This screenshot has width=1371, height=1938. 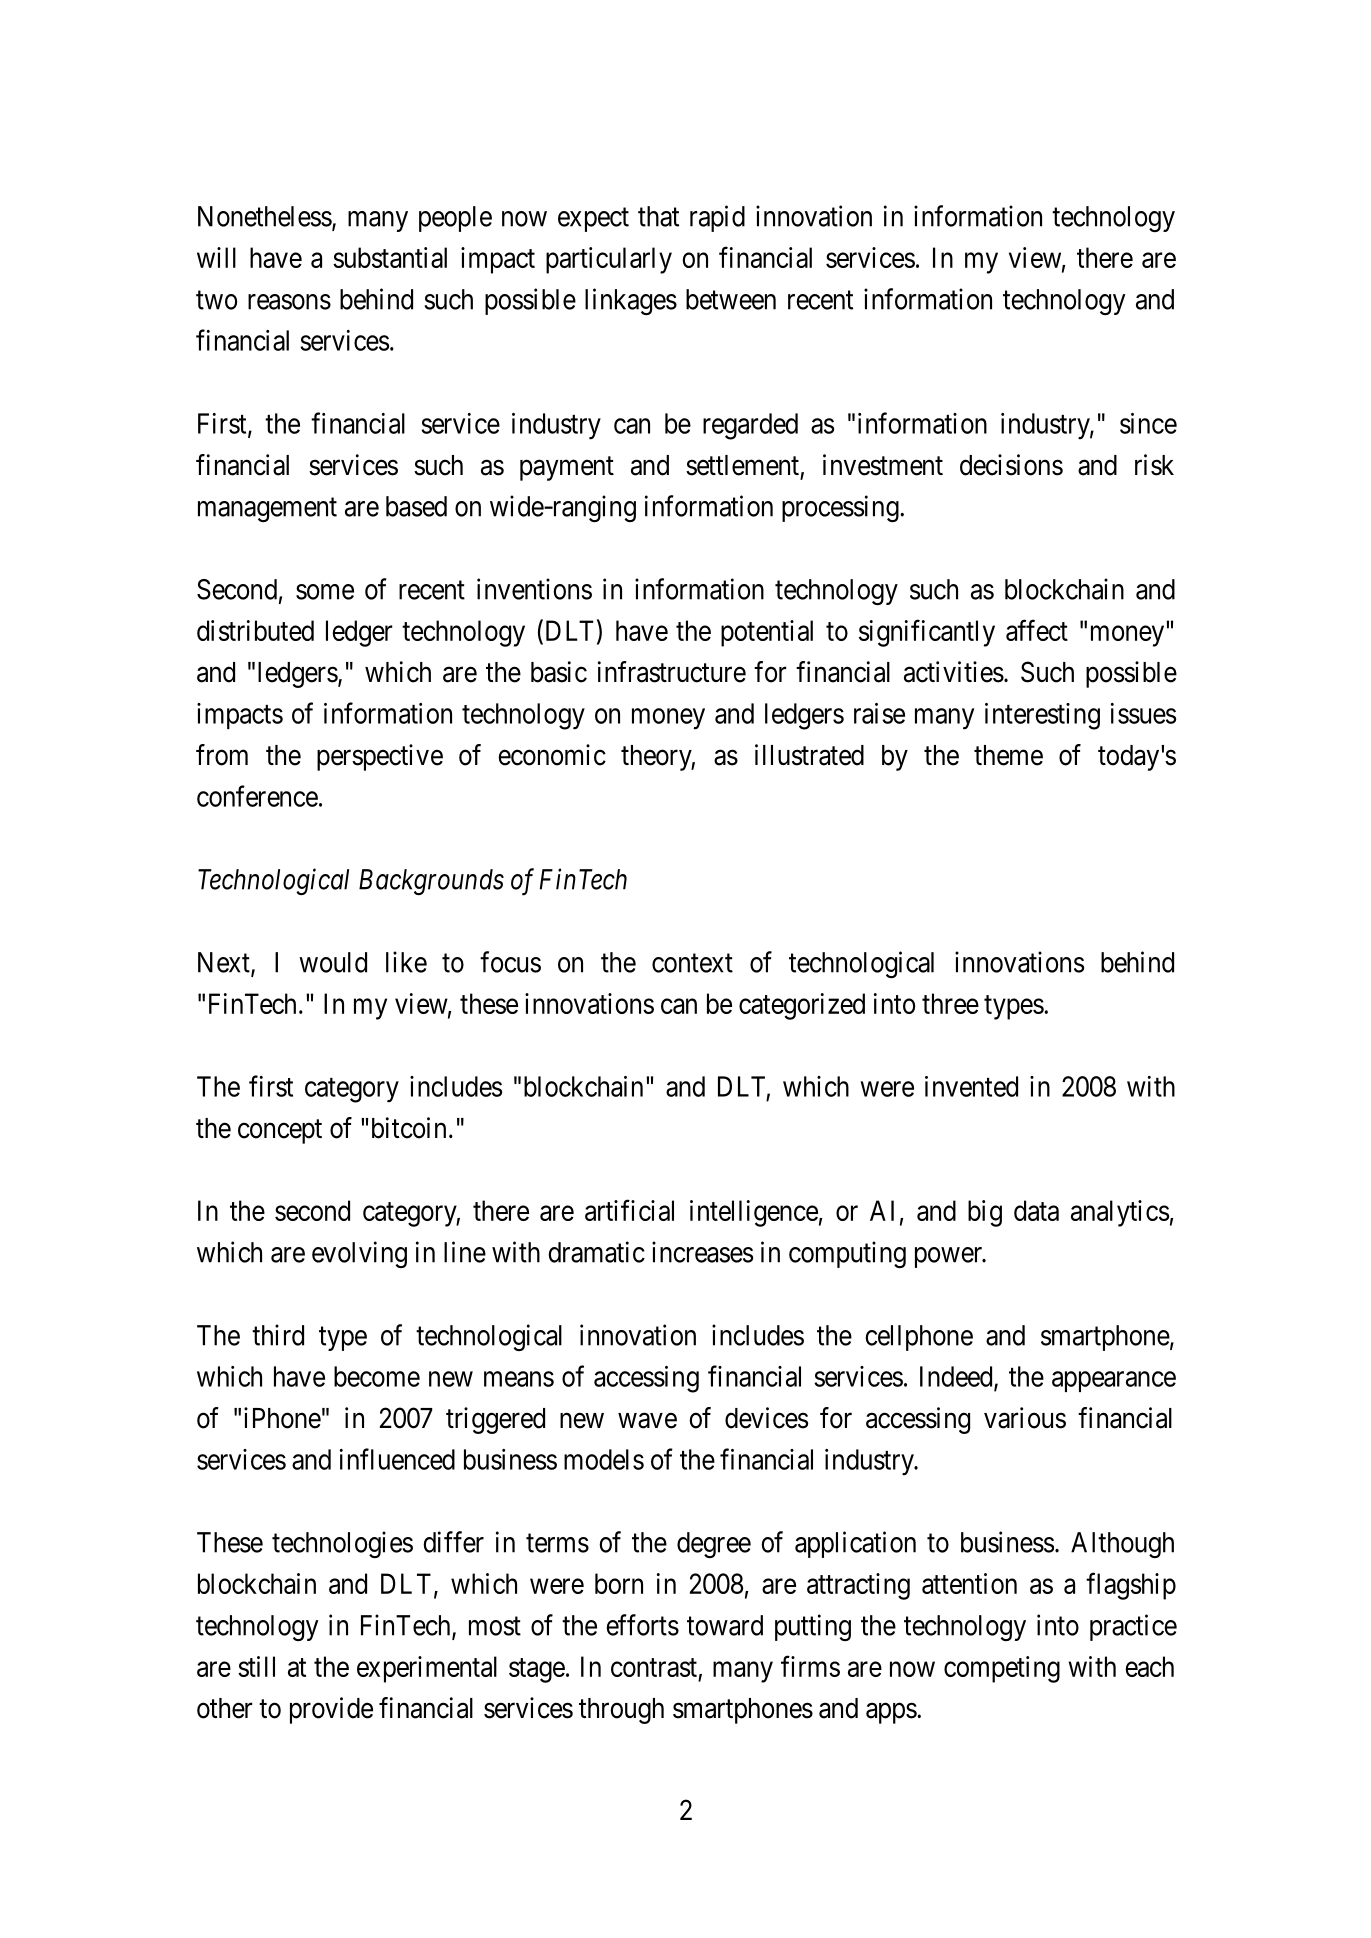 I want to click on provide, so click(x=331, y=1710).
